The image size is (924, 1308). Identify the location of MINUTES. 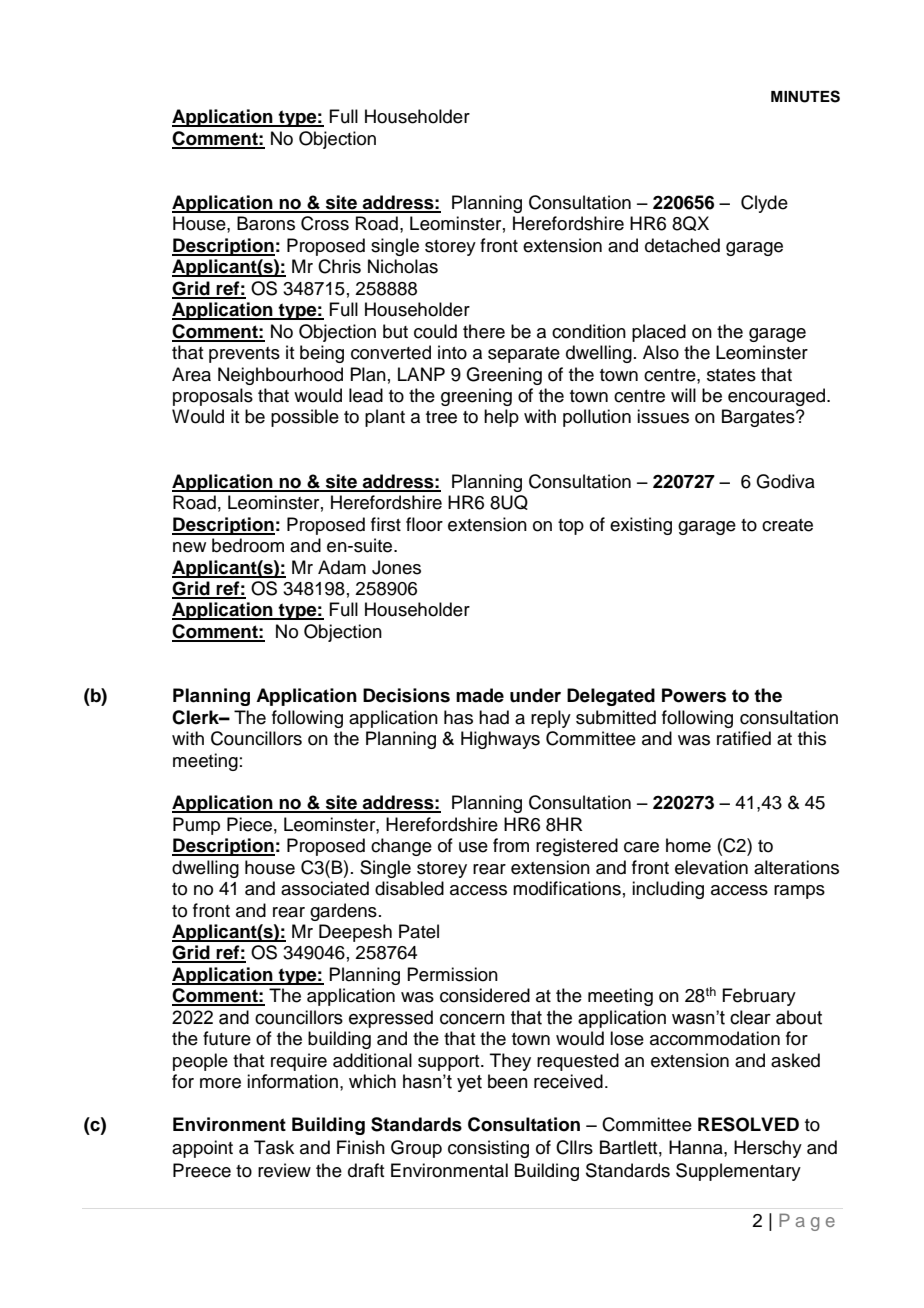
(805, 96).
